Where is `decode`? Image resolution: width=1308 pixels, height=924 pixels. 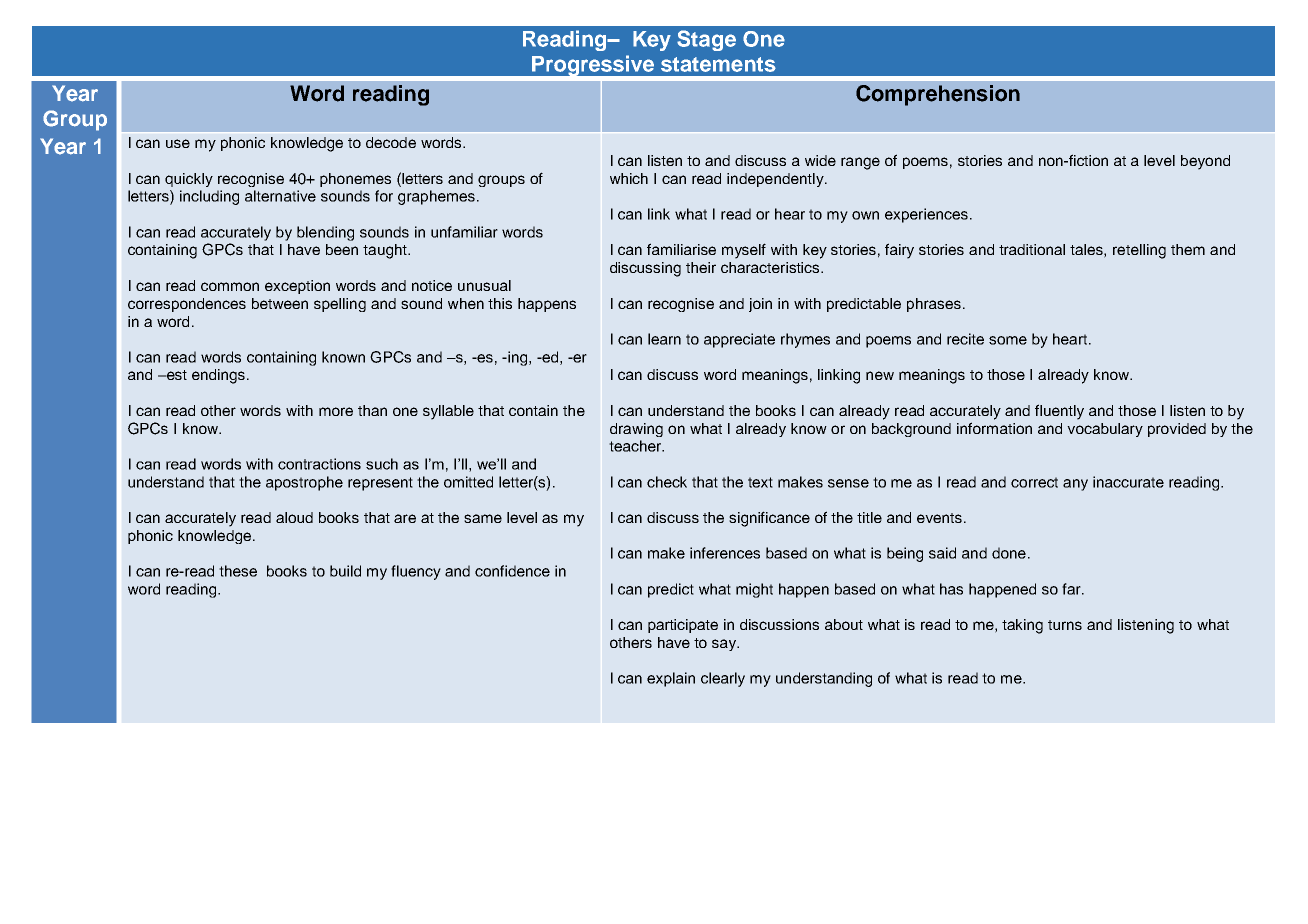
decode is located at coordinates (391, 142).
